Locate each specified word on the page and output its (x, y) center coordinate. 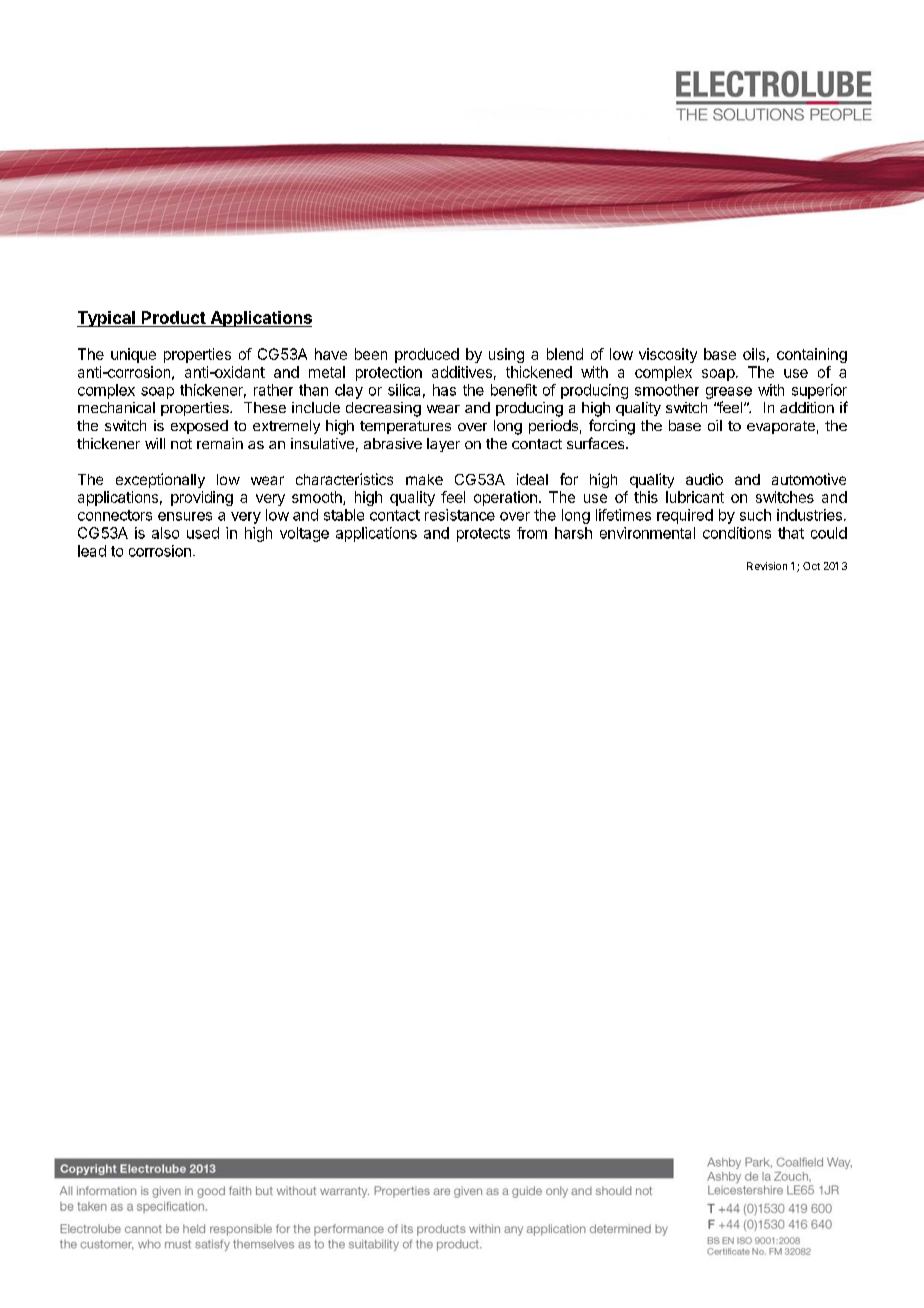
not (181, 444)
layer (443, 445)
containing (812, 355)
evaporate (781, 427)
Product (174, 317)
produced (427, 355)
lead (92, 551)
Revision (767, 566)
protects (483, 535)
